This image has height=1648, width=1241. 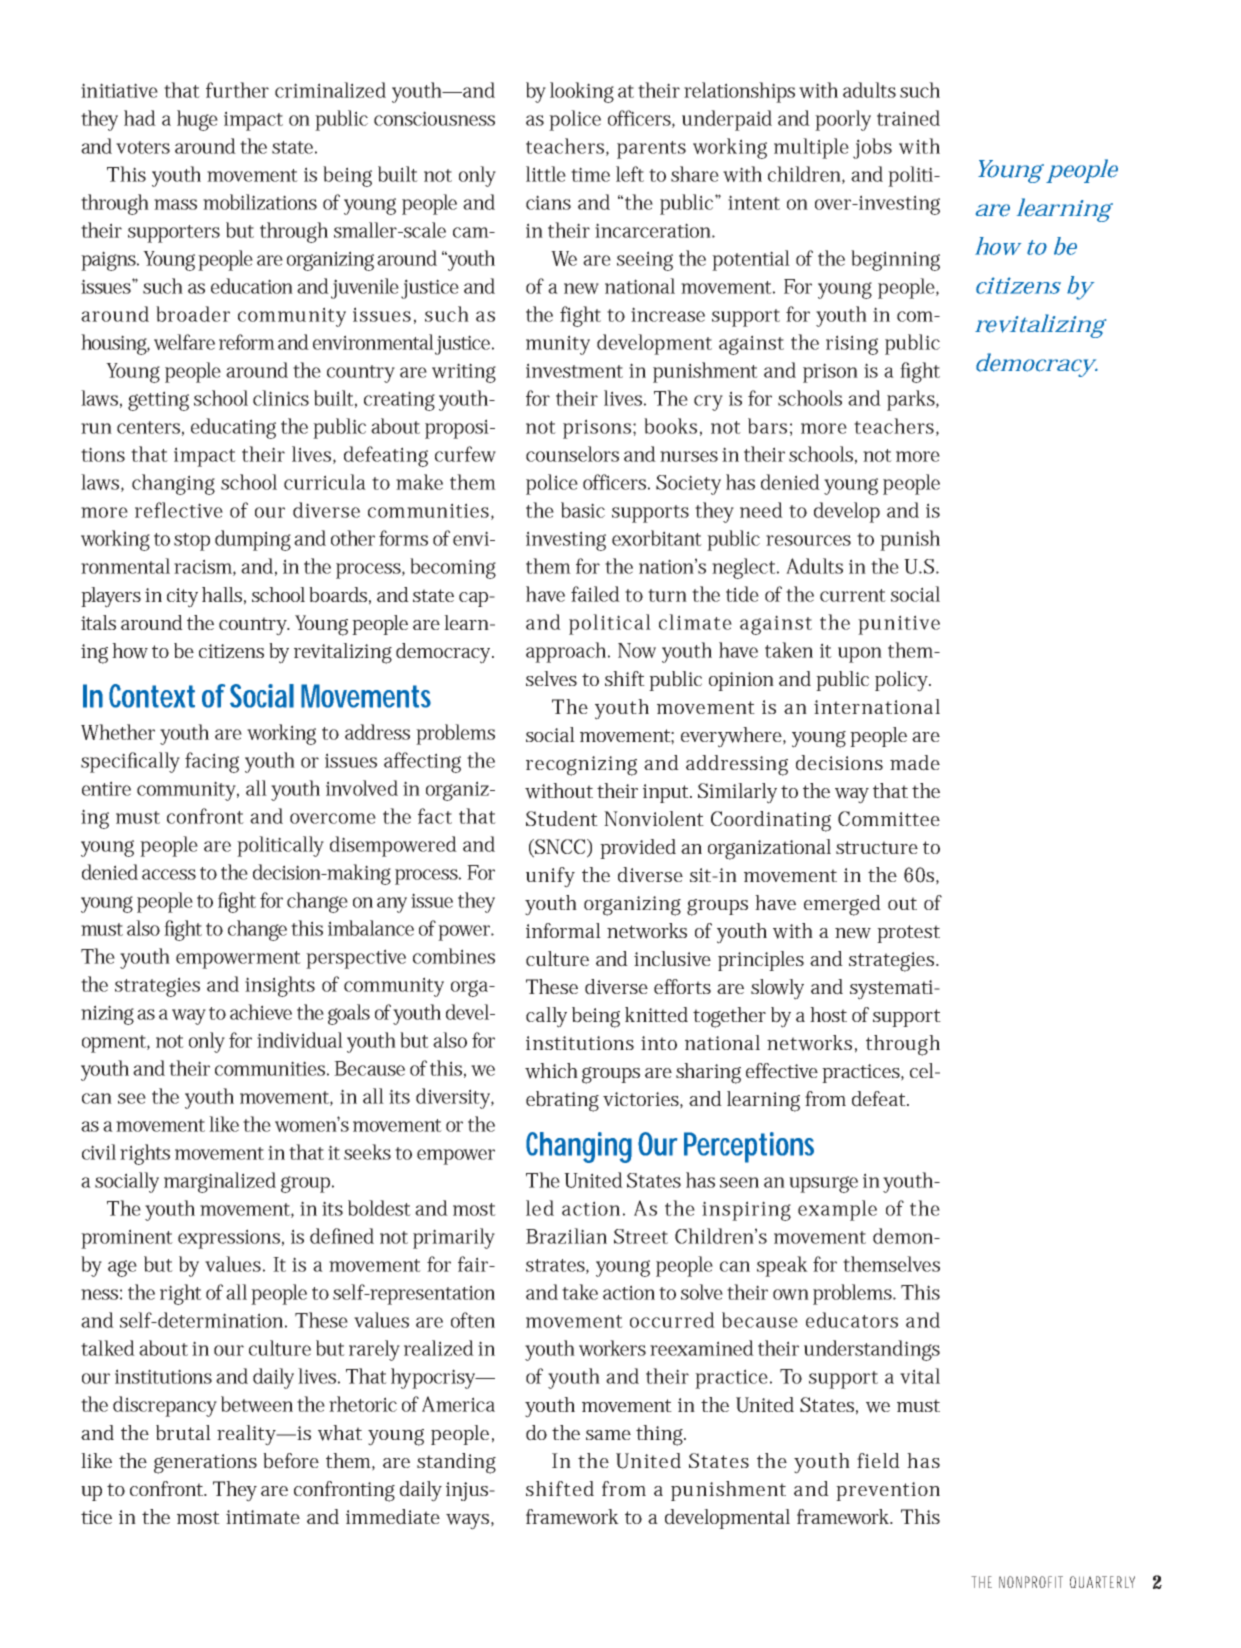 What do you see at coordinates (464, 373) in the image?
I see `writing` at bounding box center [464, 373].
